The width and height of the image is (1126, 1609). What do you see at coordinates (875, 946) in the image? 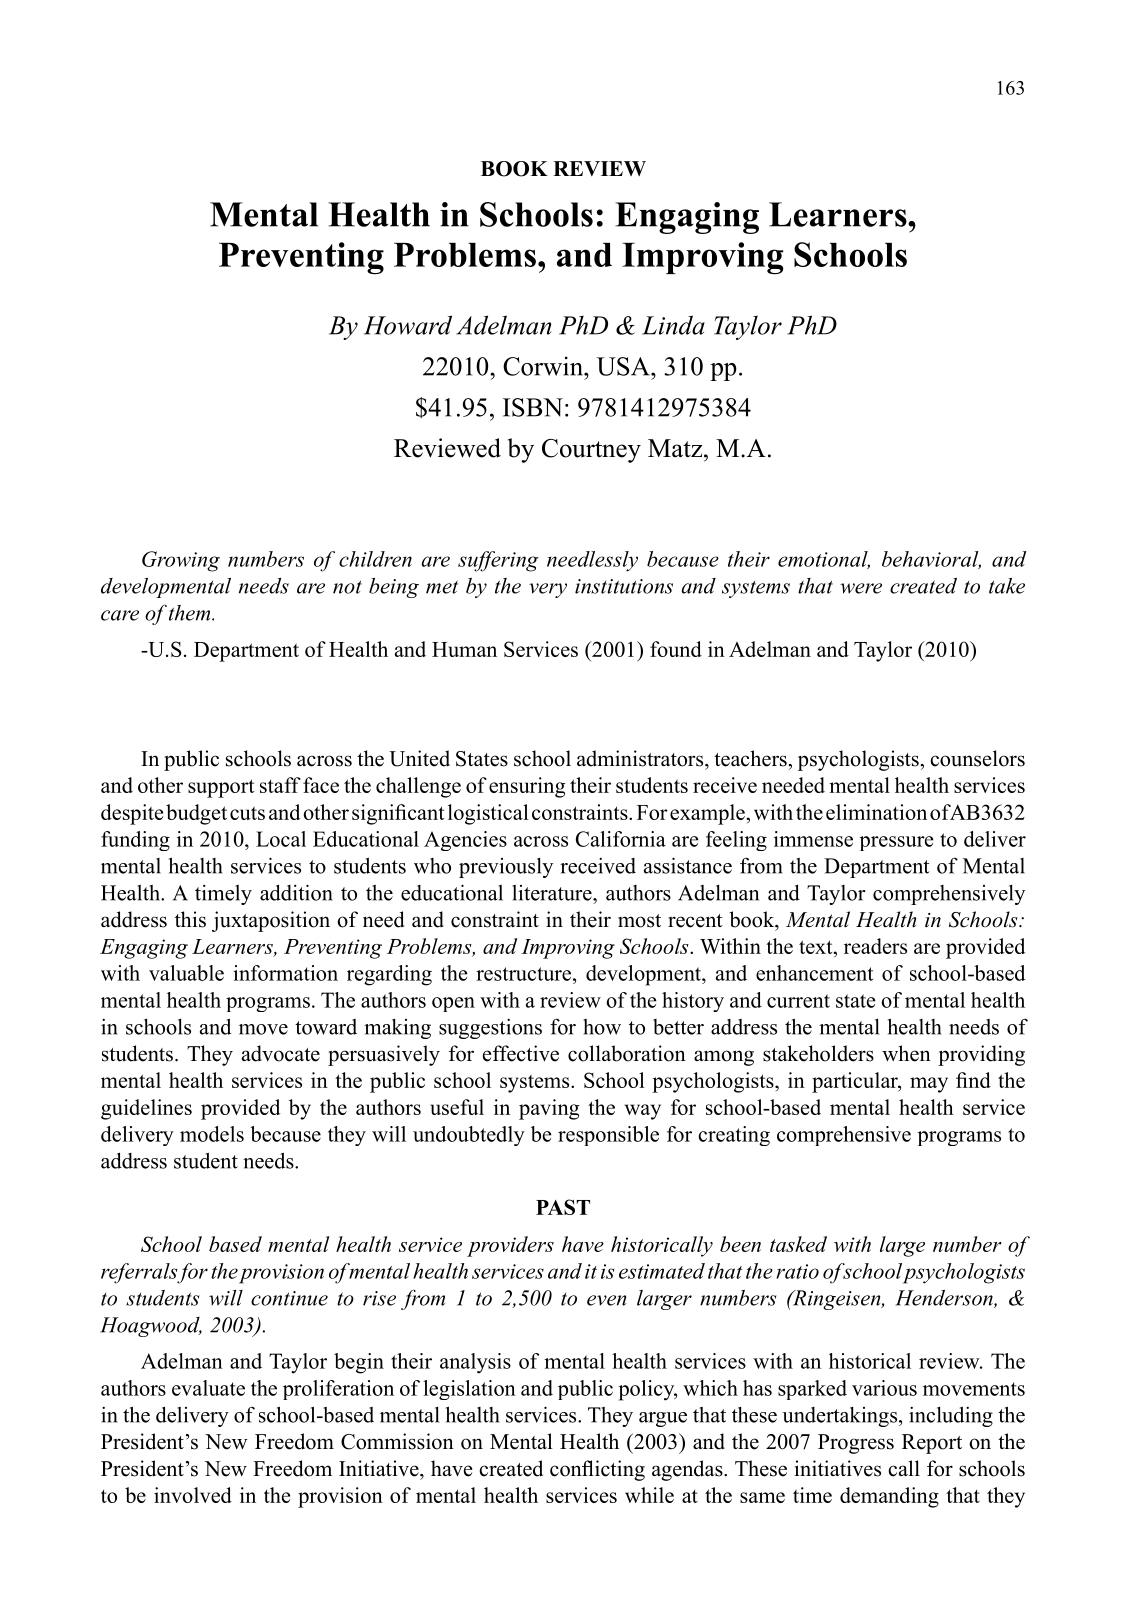
I see `readers` at bounding box center [875, 946].
